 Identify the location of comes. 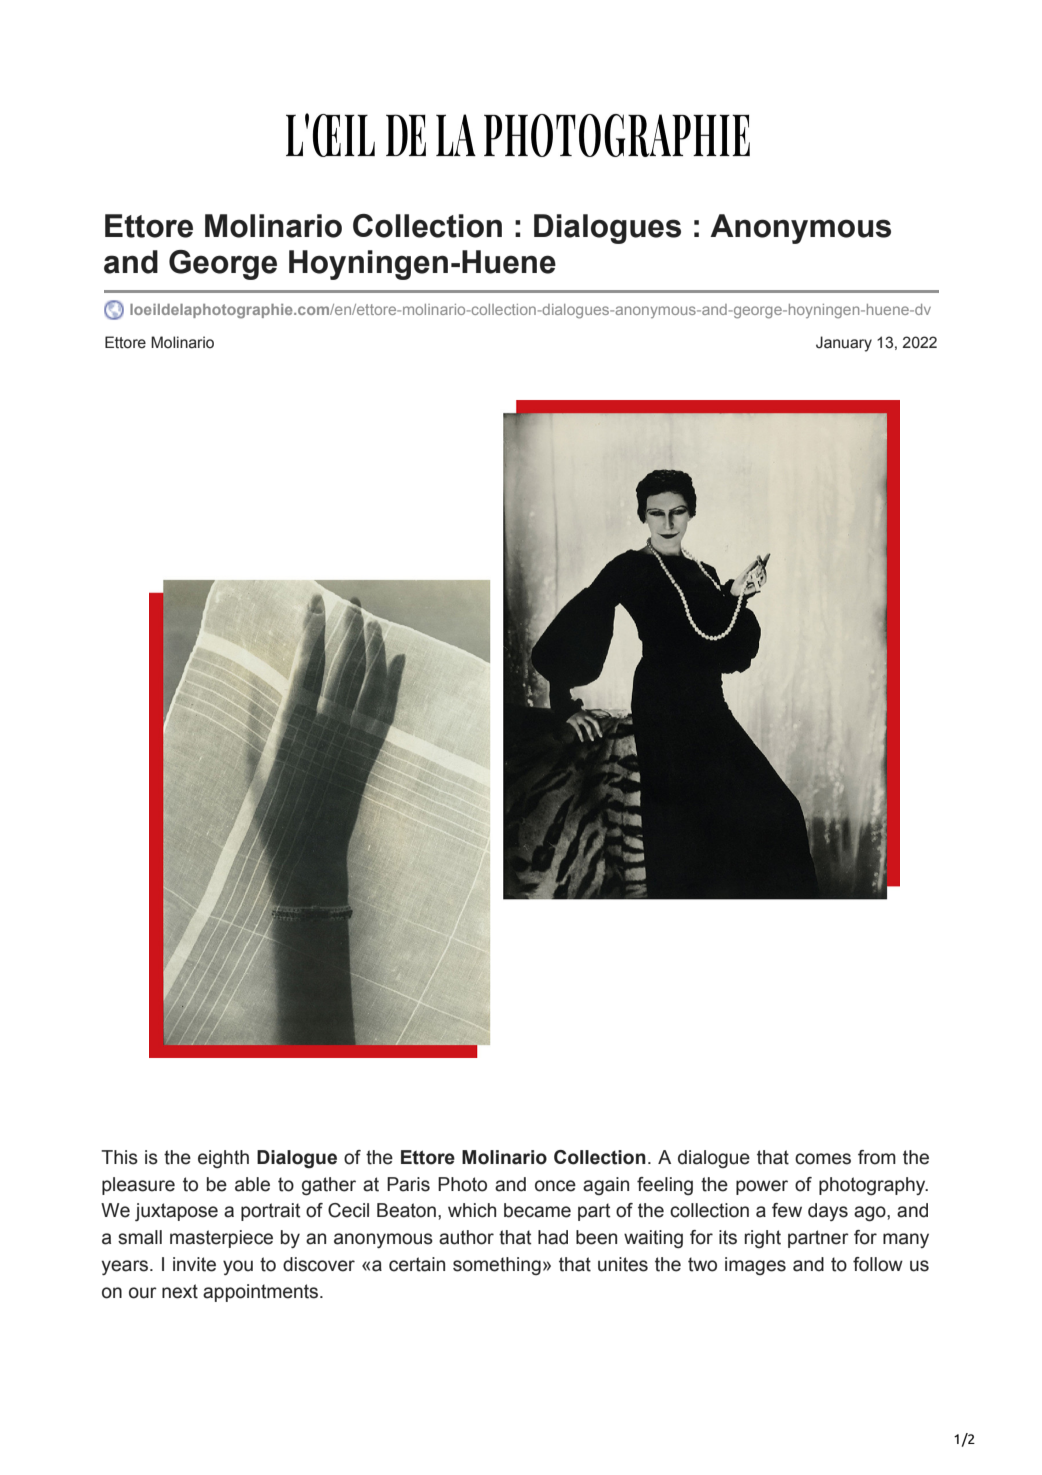
(823, 1159).
